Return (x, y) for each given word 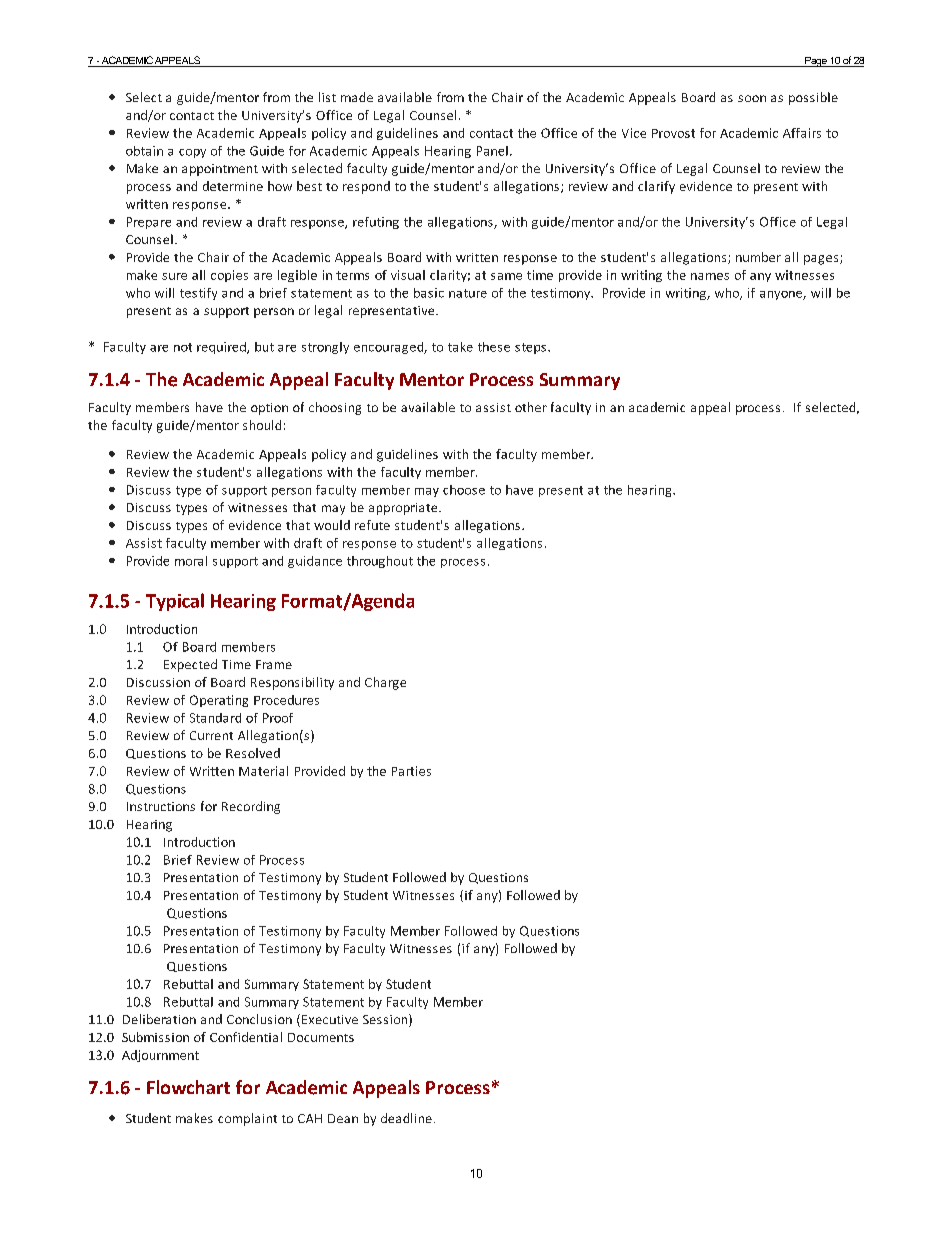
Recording (251, 807)
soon (752, 98)
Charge (385, 683)
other (531, 407)
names (710, 276)
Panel (492, 151)
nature (468, 293)
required (222, 348)
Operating (219, 701)
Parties (411, 771)
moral (191, 561)
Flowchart (188, 1087)
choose (464, 490)
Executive (330, 1019)
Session (386, 1020)
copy (192, 153)
